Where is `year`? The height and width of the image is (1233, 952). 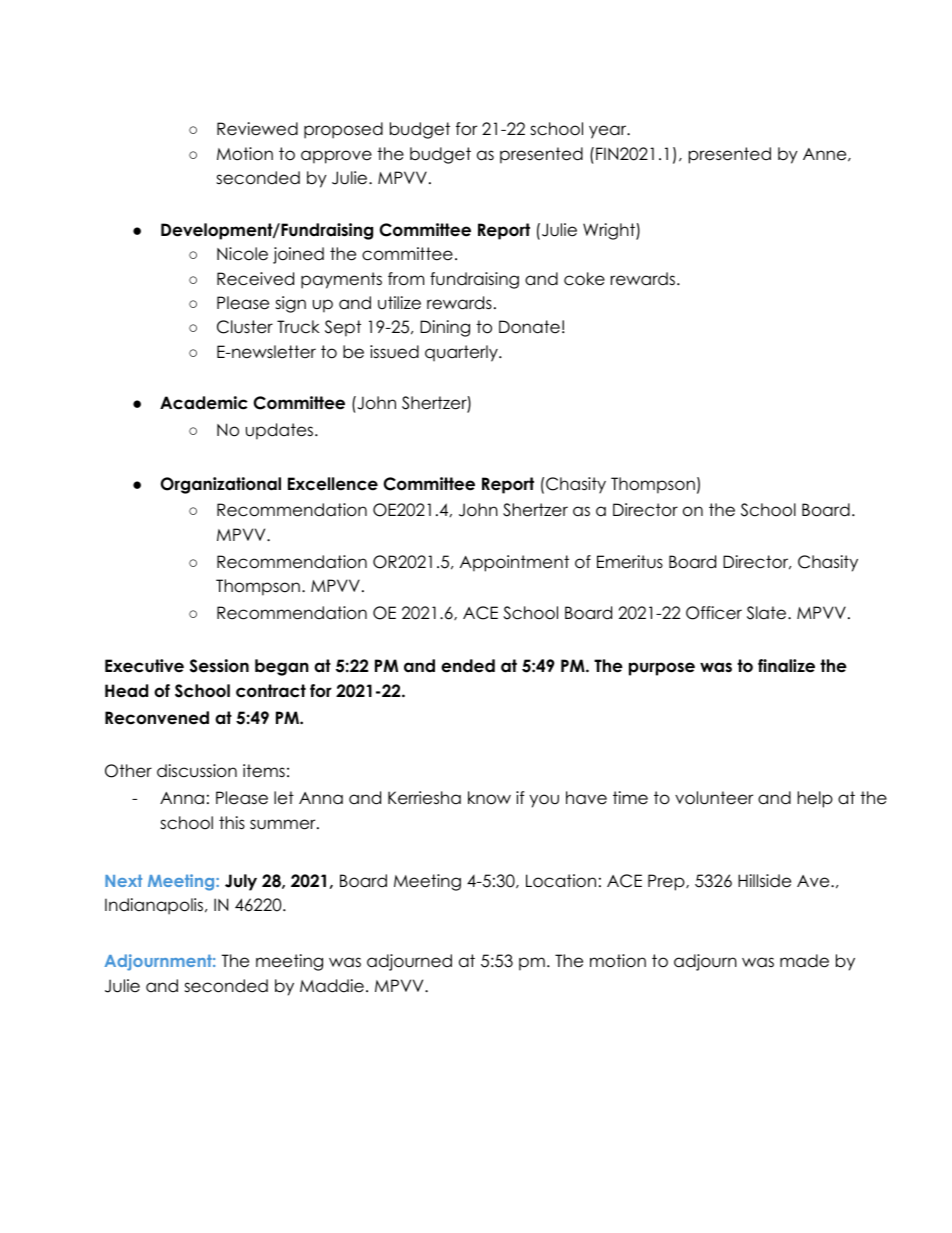 year is located at coordinates (609, 132).
